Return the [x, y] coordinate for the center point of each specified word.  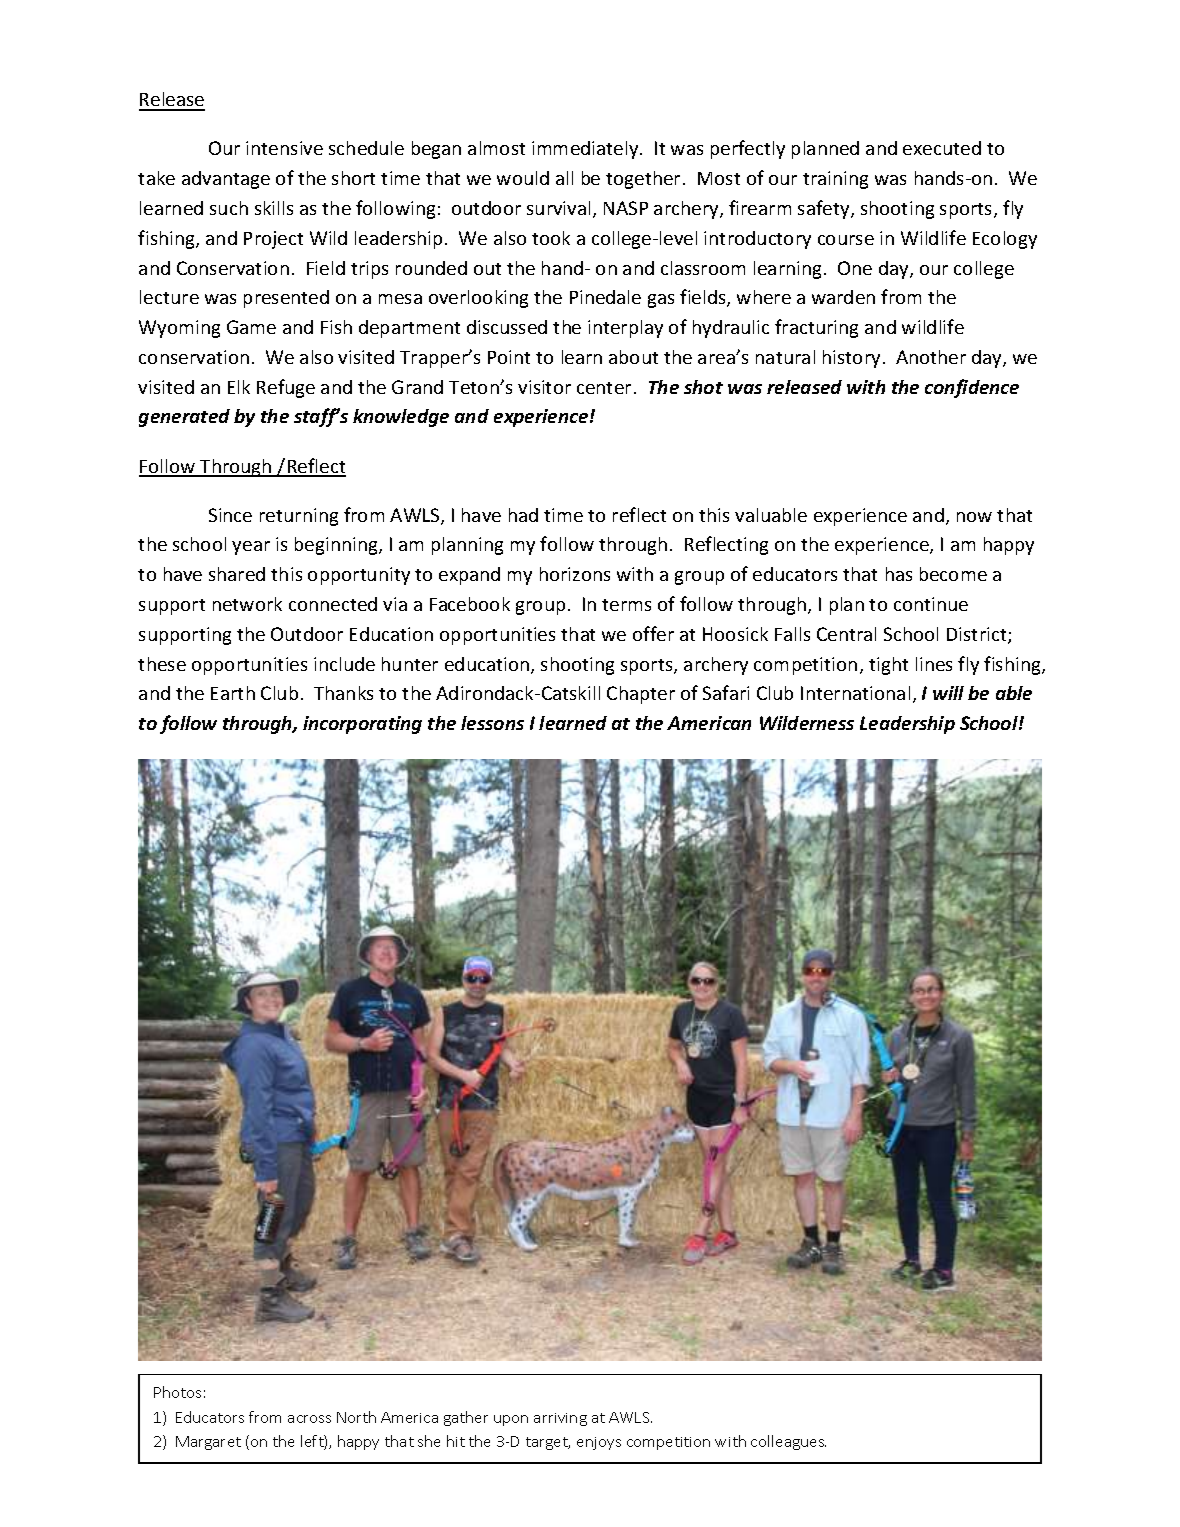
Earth [233, 693]
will [948, 693]
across [309, 1419]
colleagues [788, 1442]
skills [274, 208]
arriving [560, 1419]
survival [558, 208]
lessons [492, 723]
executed [942, 148]
